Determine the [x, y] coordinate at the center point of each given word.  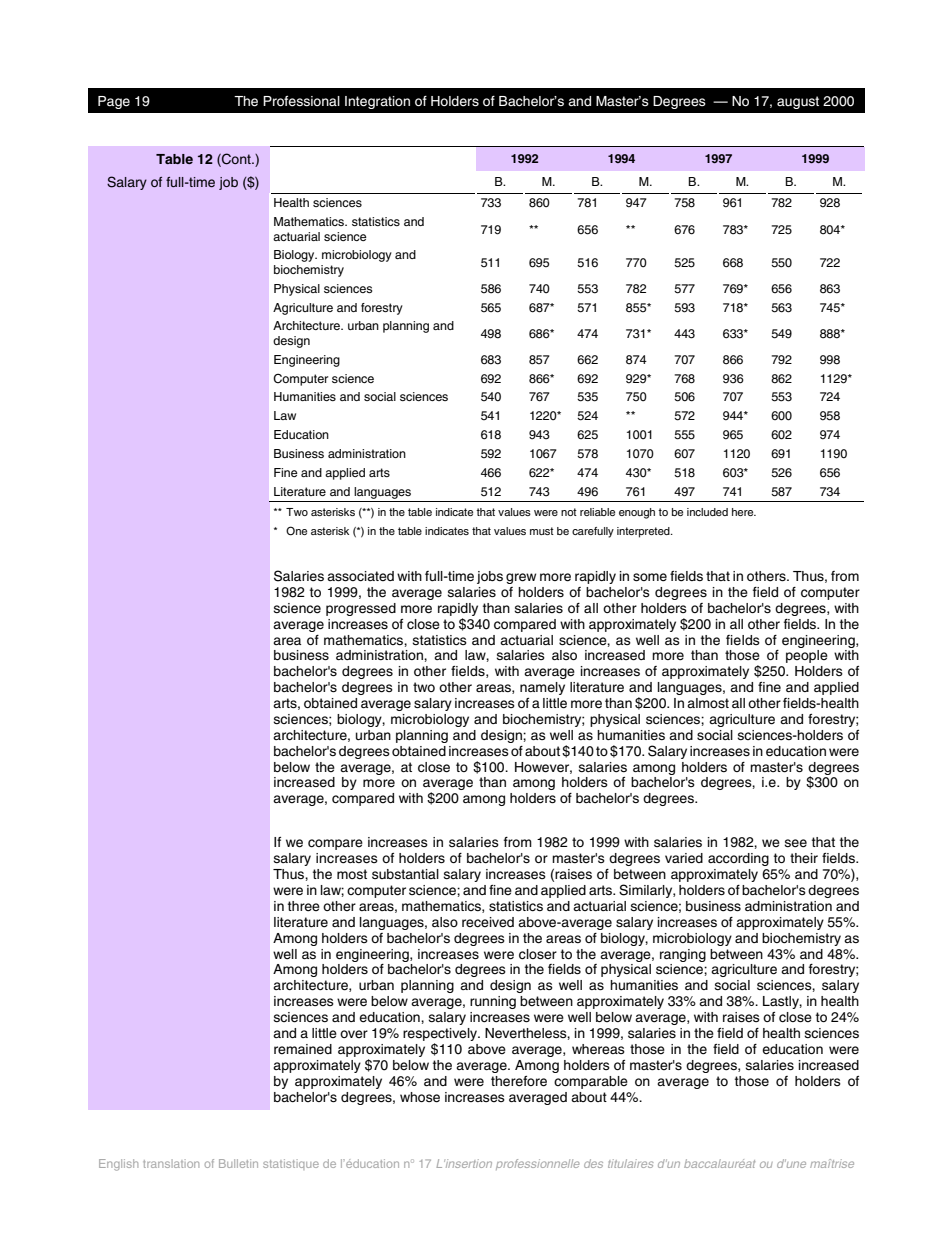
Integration [377, 102]
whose [420, 1097]
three [304, 906]
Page [114, 102]
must [542, 531]
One [296, 531]
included [707, 512]
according [738, 859]
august [798, 102]
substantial [405, 874]
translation [171, 1163]
